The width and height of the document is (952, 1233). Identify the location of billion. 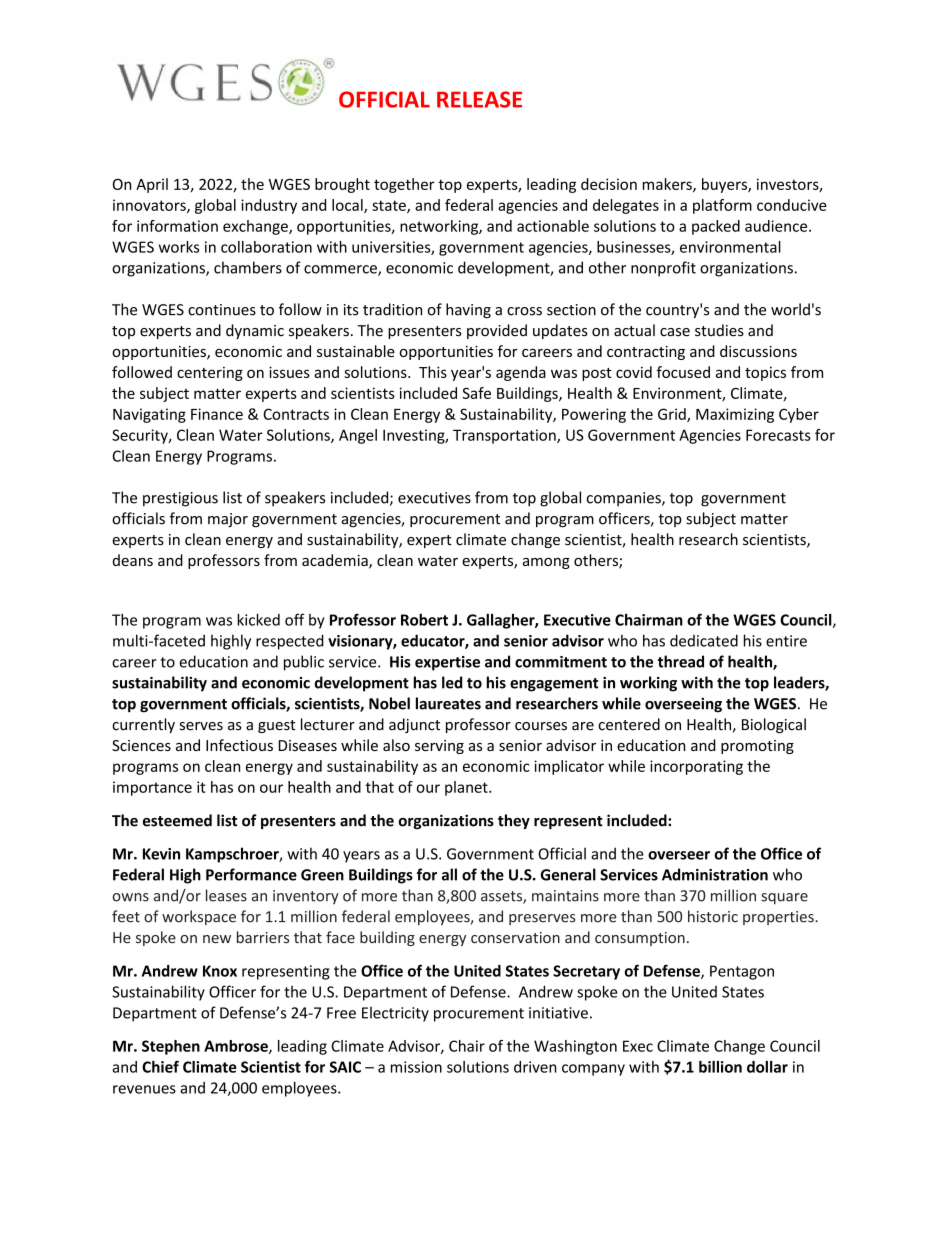
(720, 1067).
